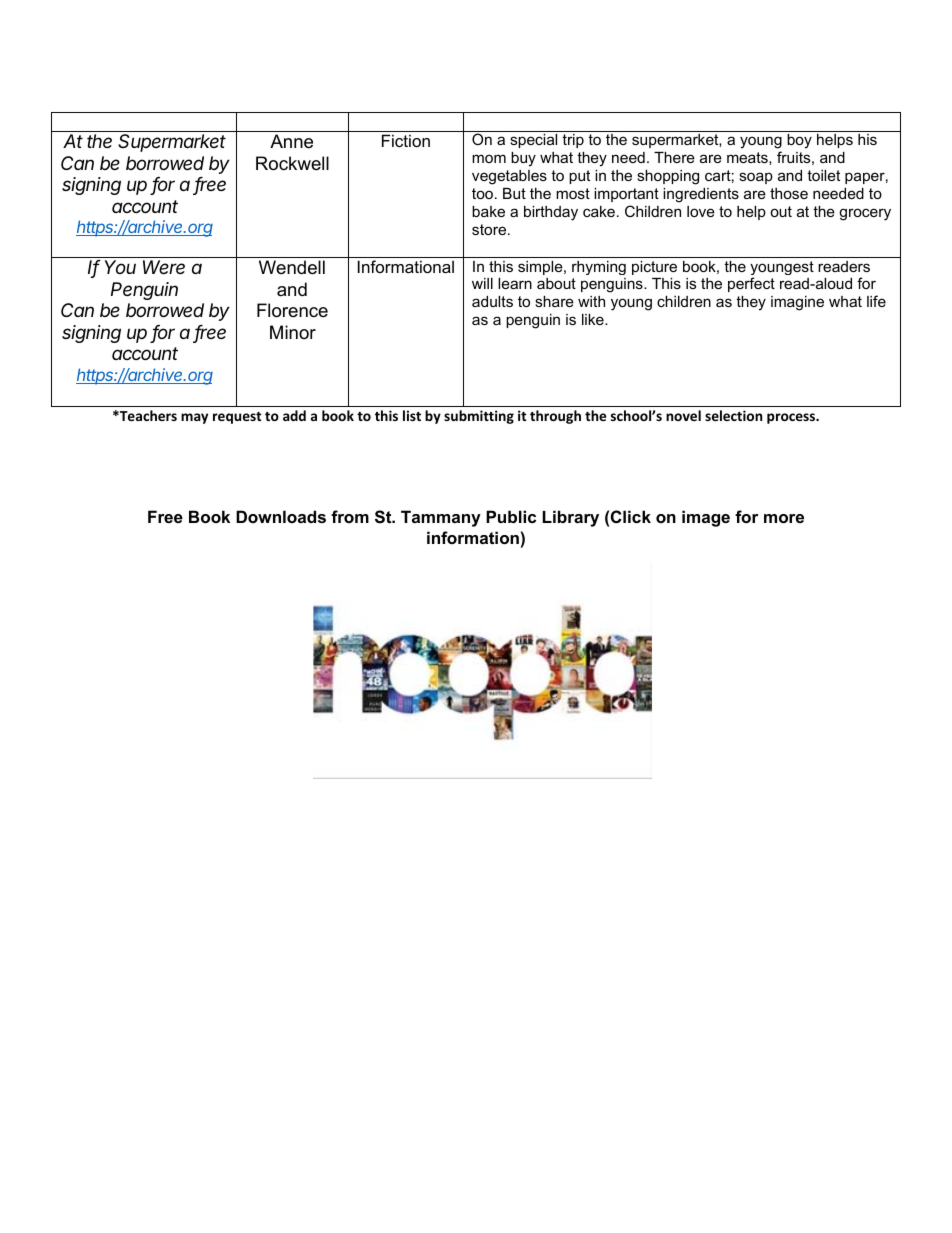  Describe the element at coordinates (511, 516) in the document. I see `Public` at that location.
